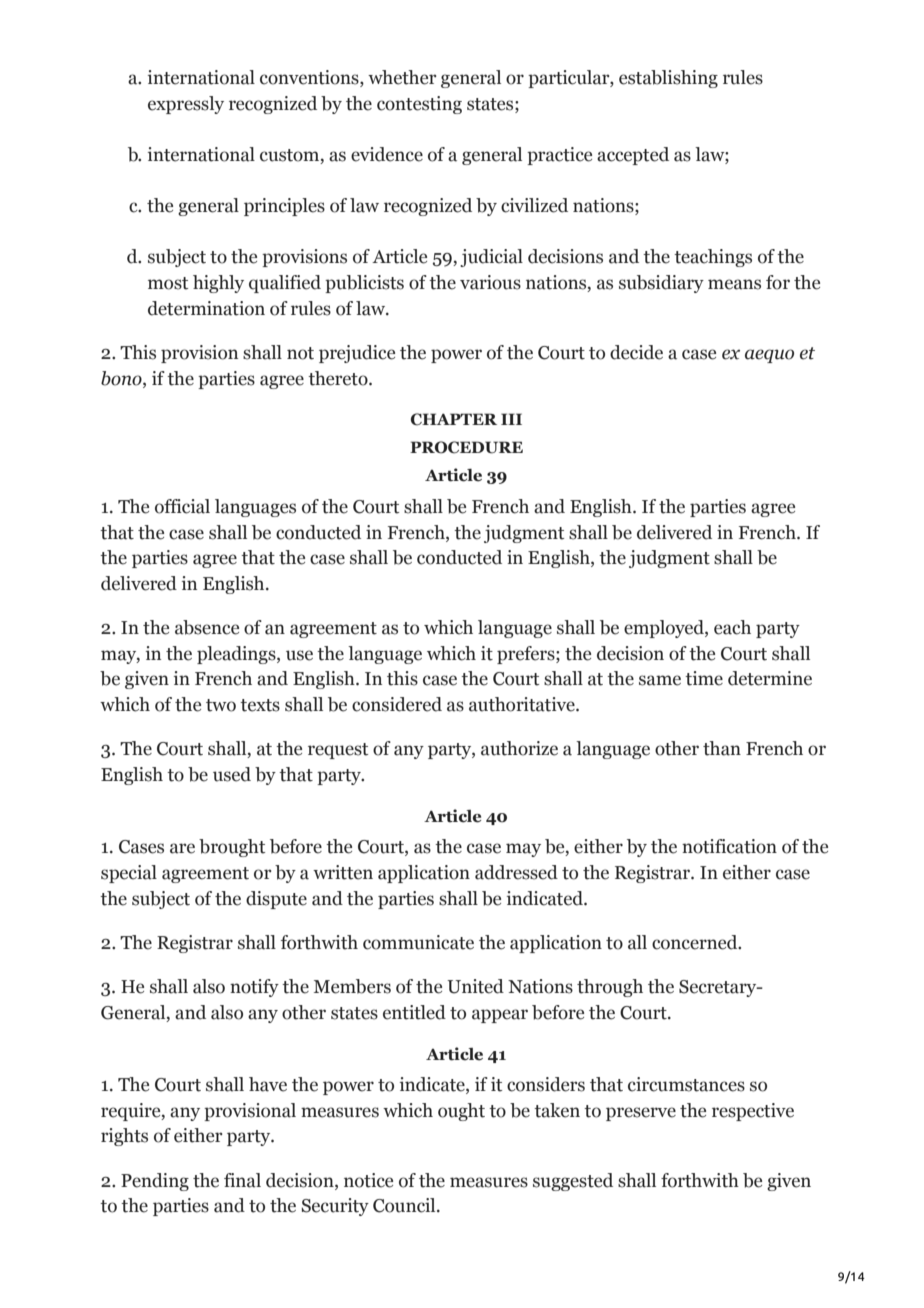 The width and height of the image is (924, 1308). What do you see at coordinates (668, 79) in the image?
I see `establishing` at bounding box center [668, 79].
